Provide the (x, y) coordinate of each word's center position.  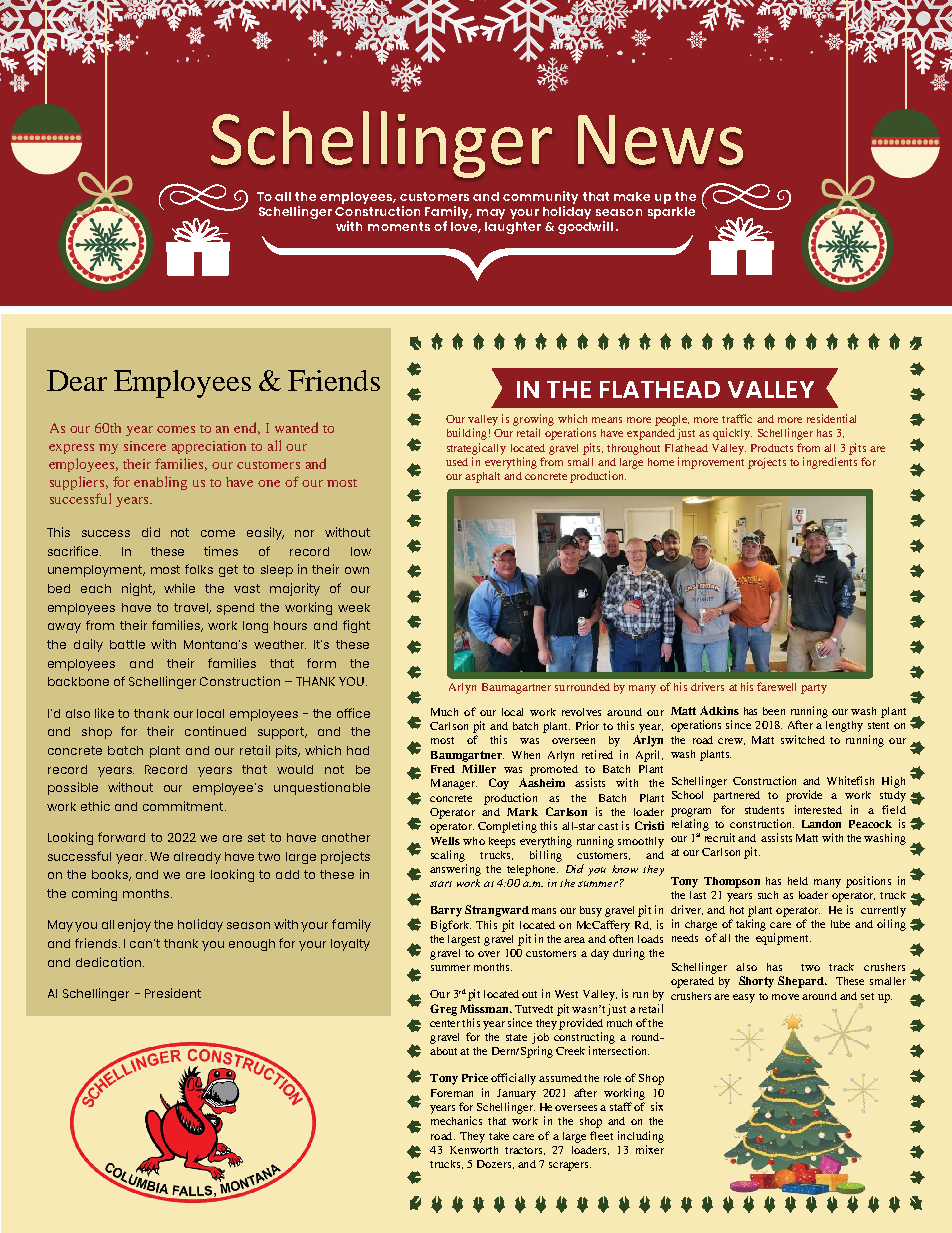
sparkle (671, 213)
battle (127, 644)
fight (356, 626)
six (657, 1106)
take (499, 1136)
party (814, 689)
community (540, 197)
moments (399, 226)
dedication (110, 962)
